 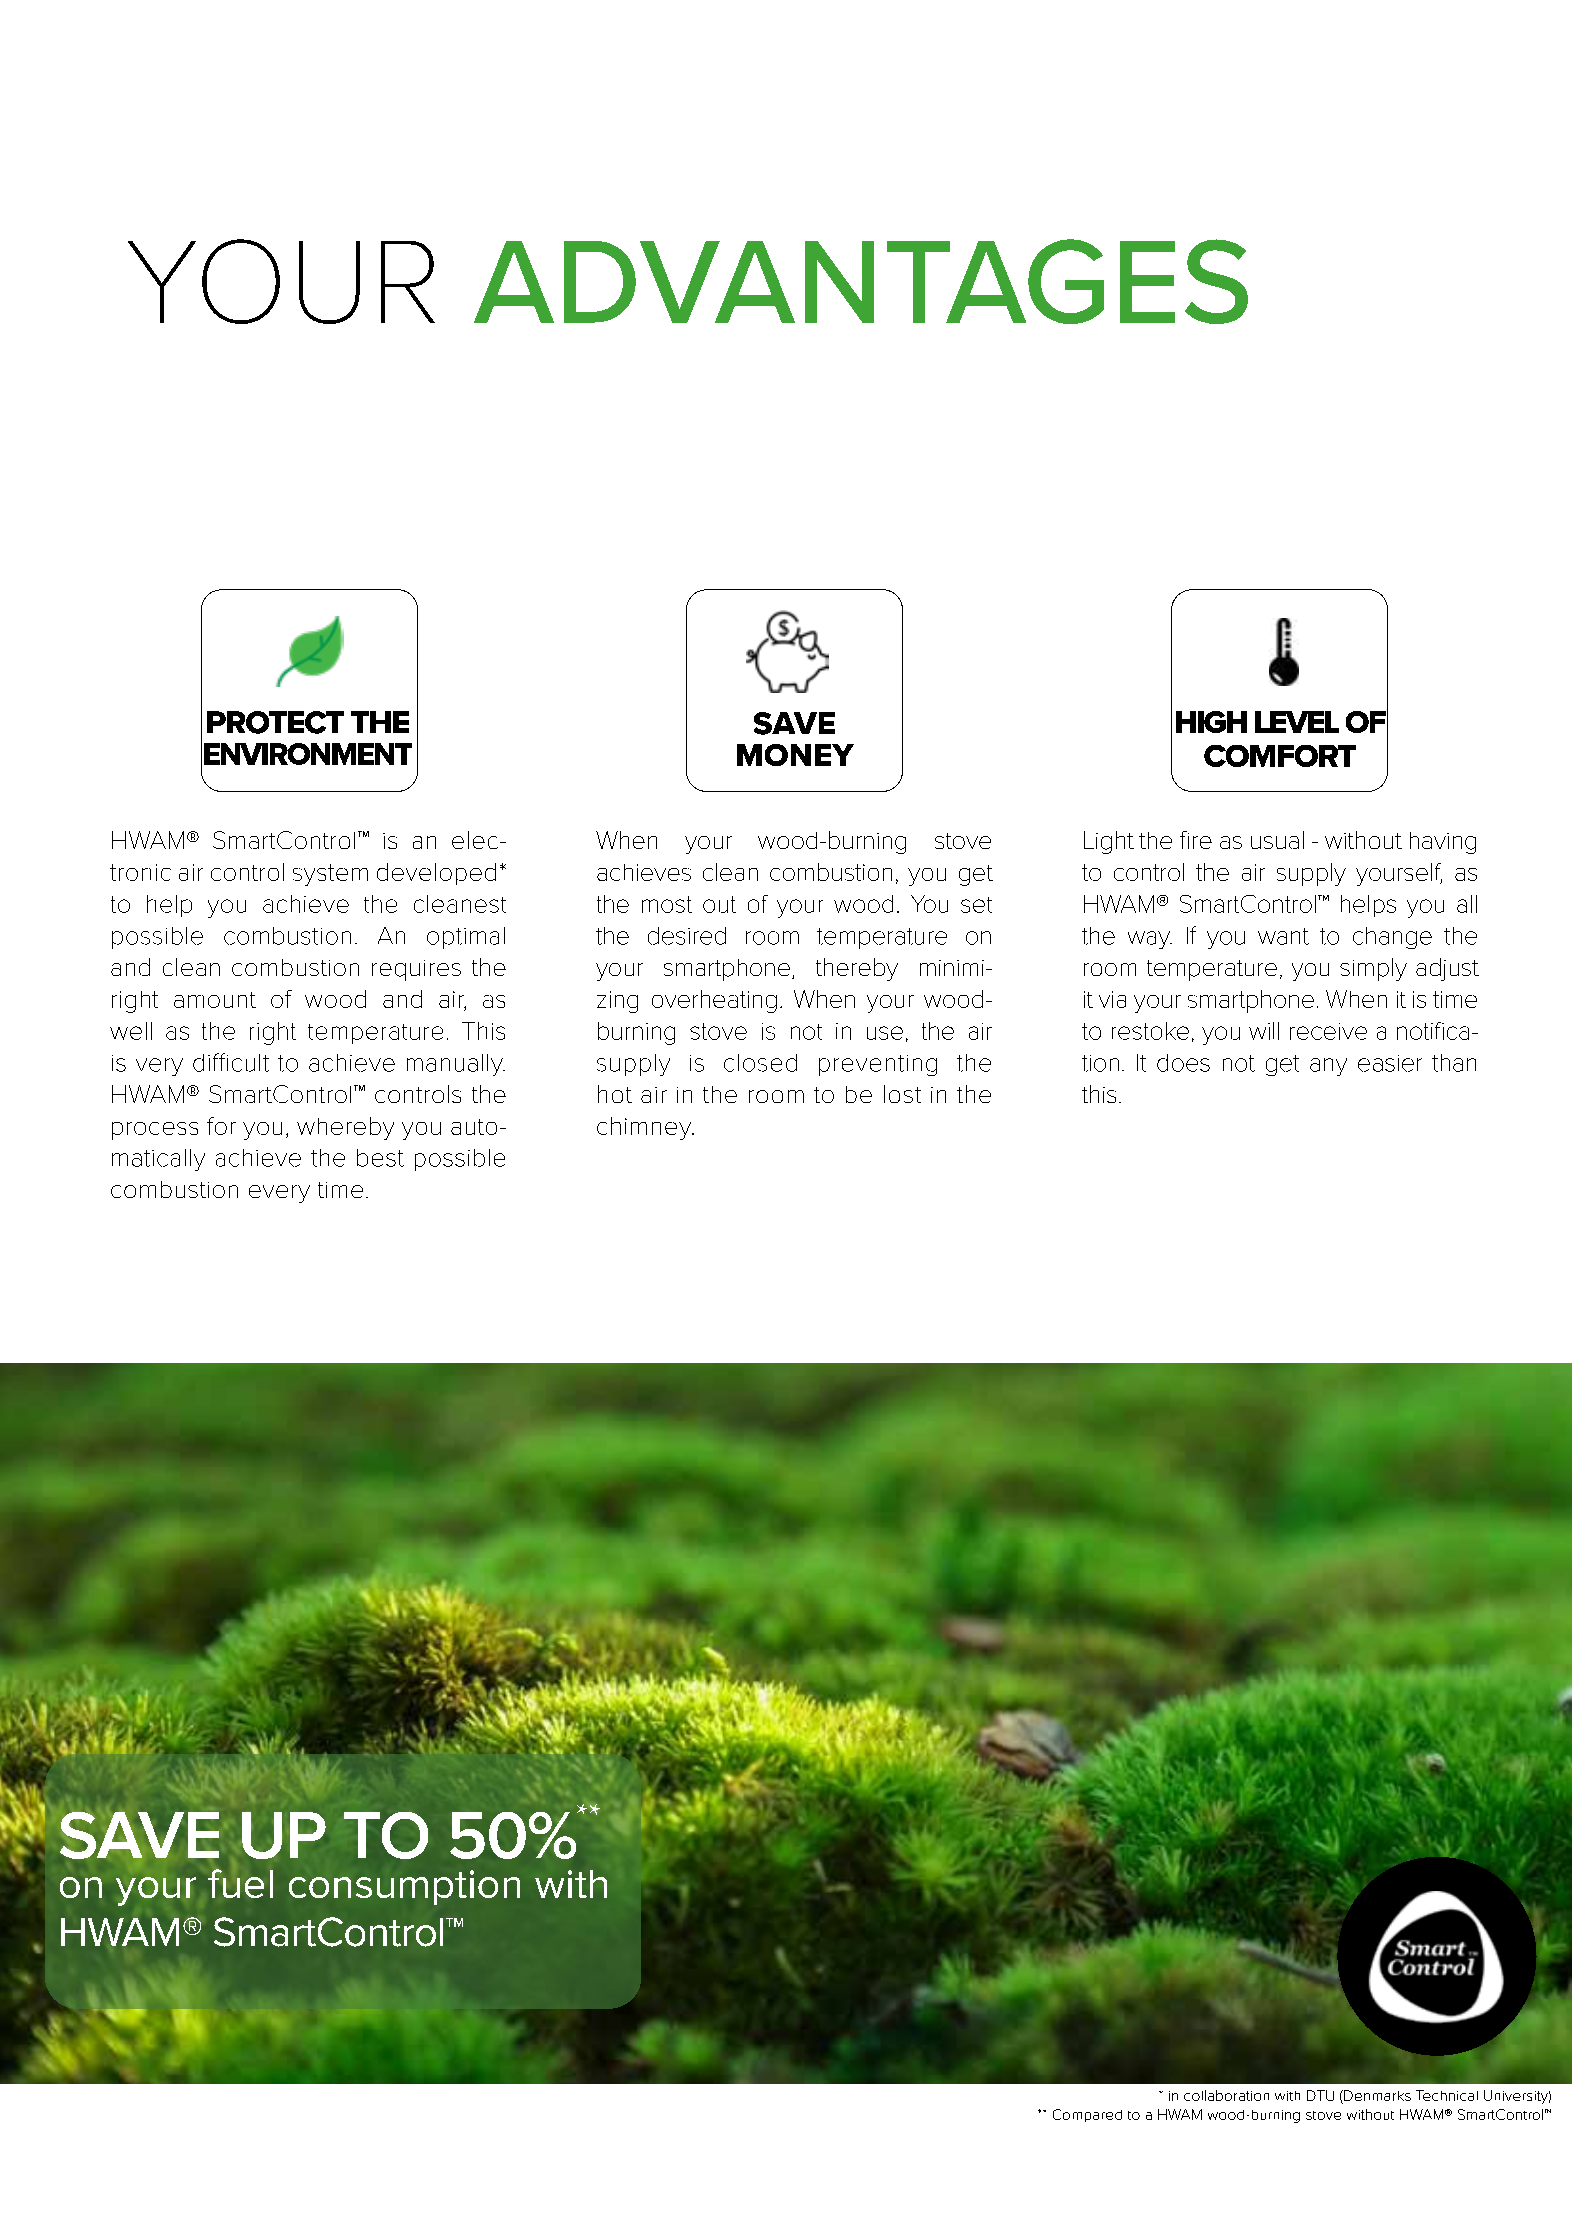 What do you see at coordinates (345, 1128) in the image?
I see `whereby` at bounding box center [345, 1128].
